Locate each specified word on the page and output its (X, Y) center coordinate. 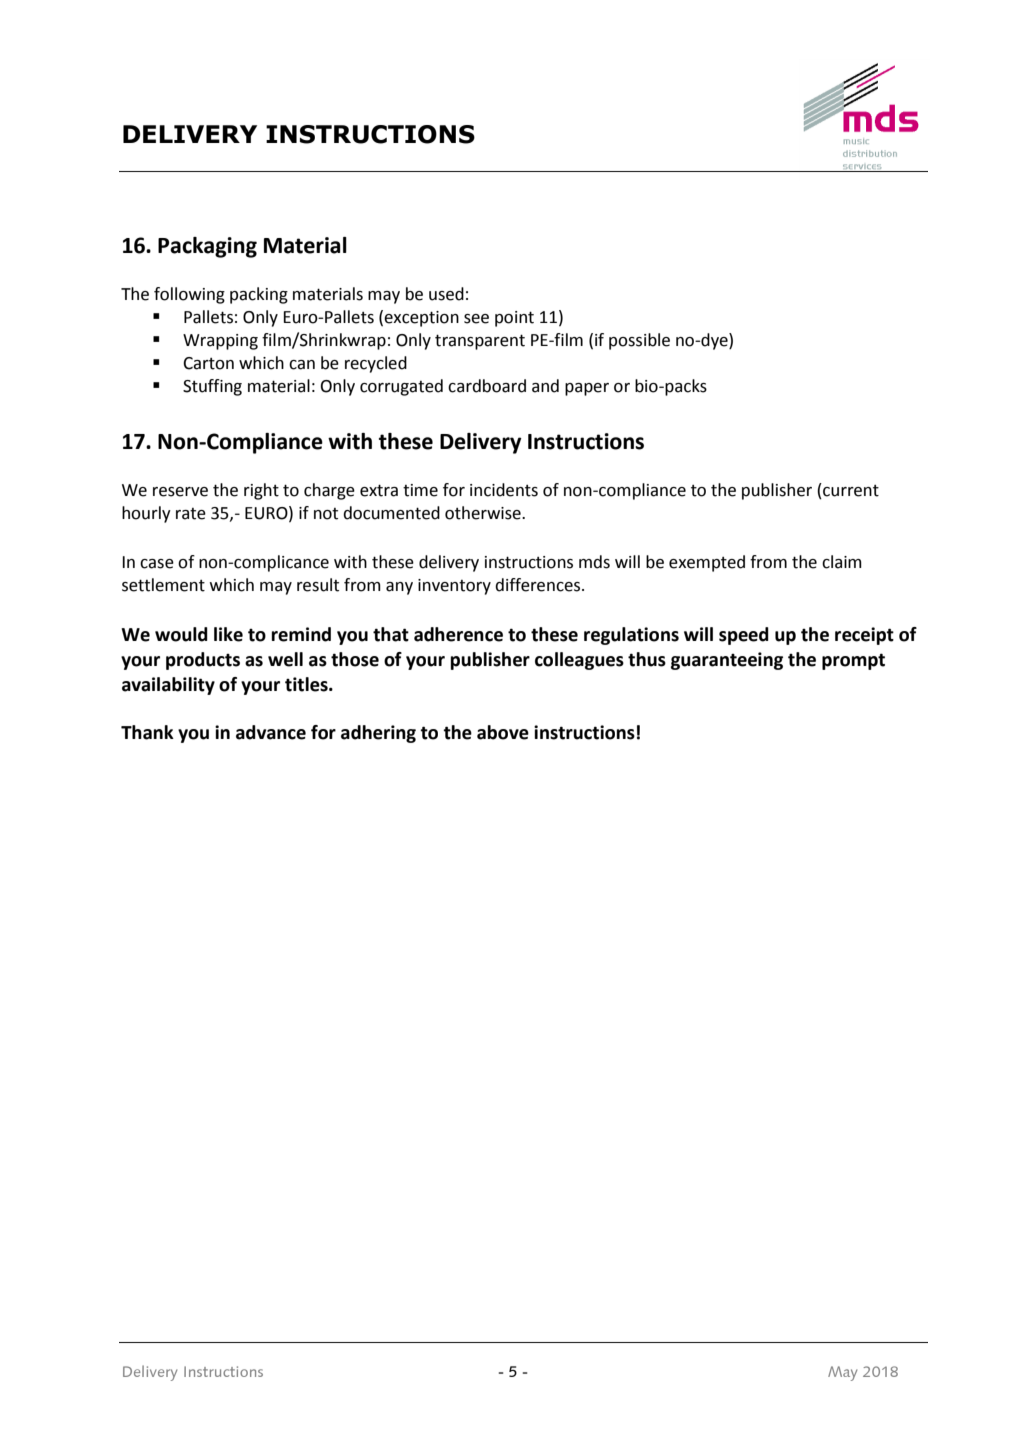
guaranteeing (727, 661)
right (261, 491)
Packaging (207, 247)
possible (639, 341)
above (503, 732)
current (850, 491)
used (446, 294)
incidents (504, 490)
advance (271, 732)
